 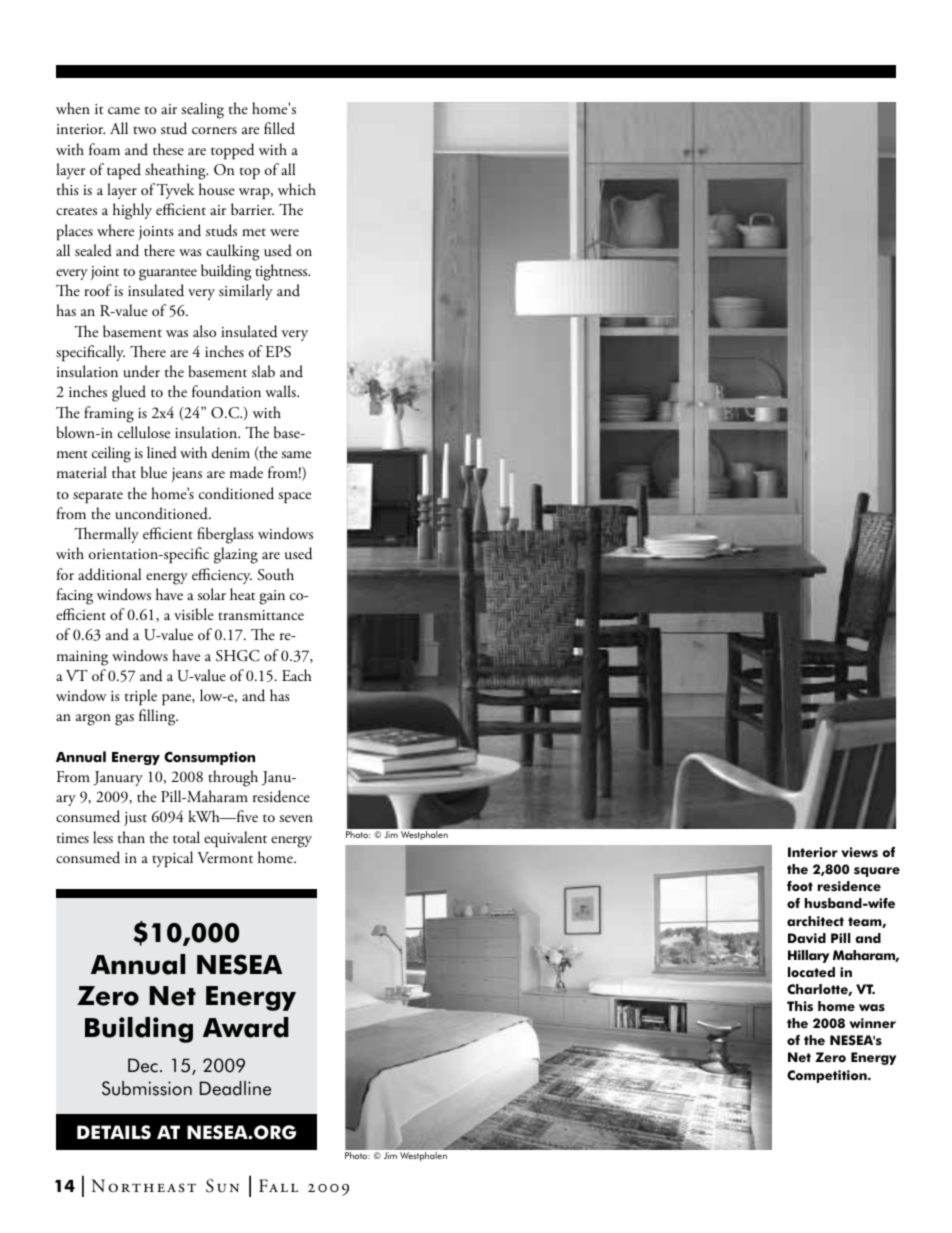 I want to click on filled, so click(x=279, y=128).
